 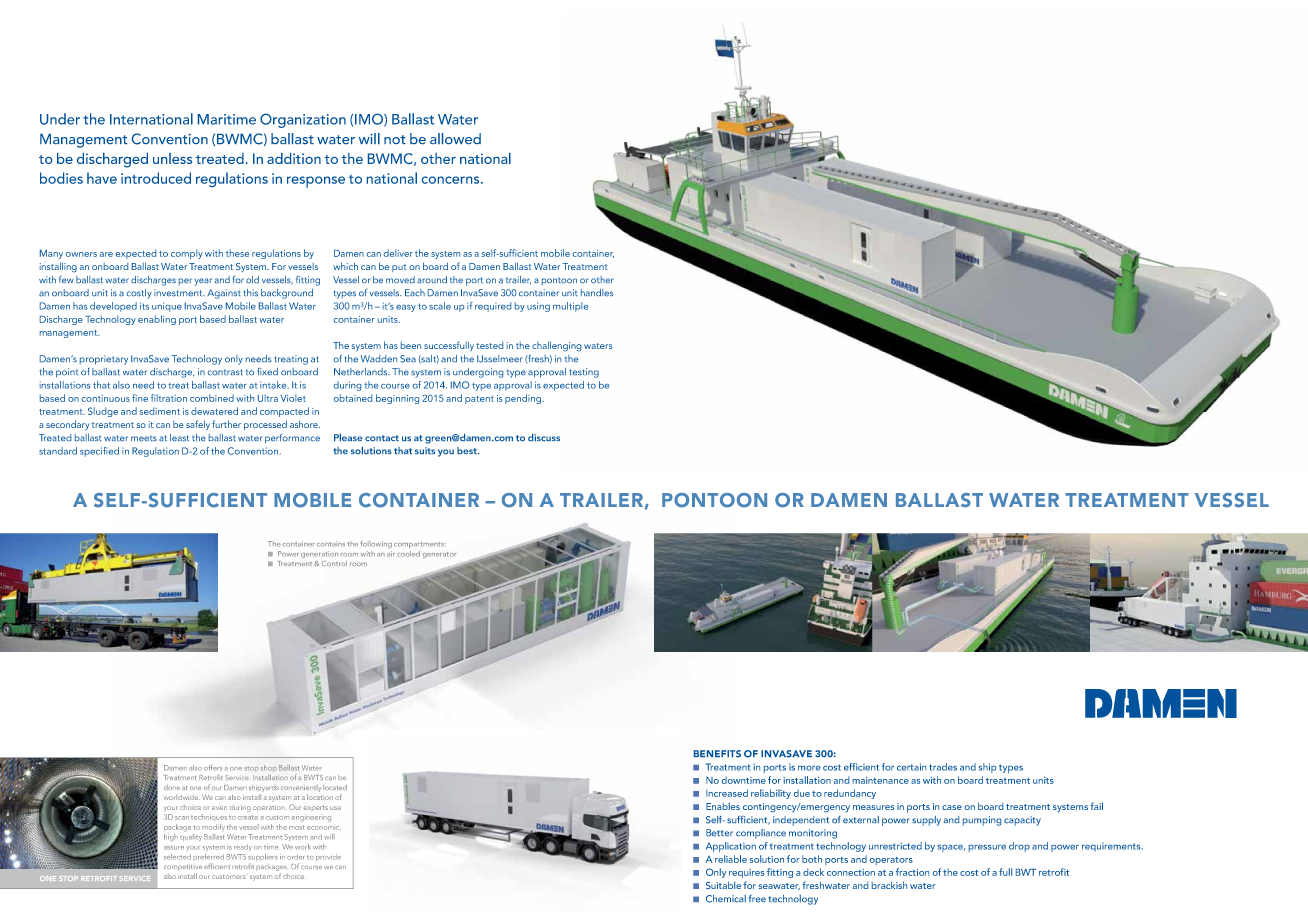 I want to click on discuss, so click(x=544, y=437).
